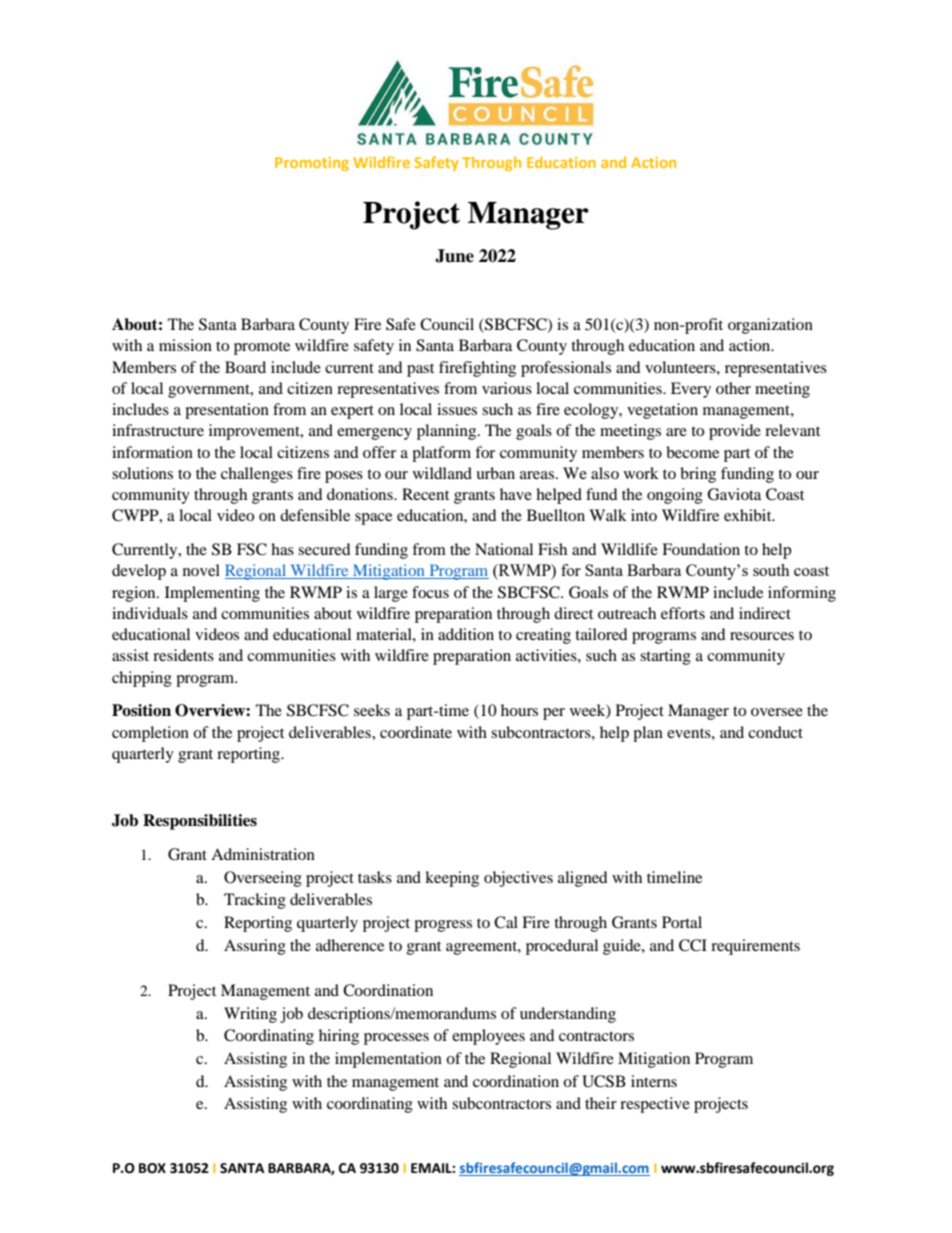 This screenshot has height=1233, width=952. What do you see at coordinates (762, 636) in the screenshot?
I see `resources` at bounding box center [762, 636].
